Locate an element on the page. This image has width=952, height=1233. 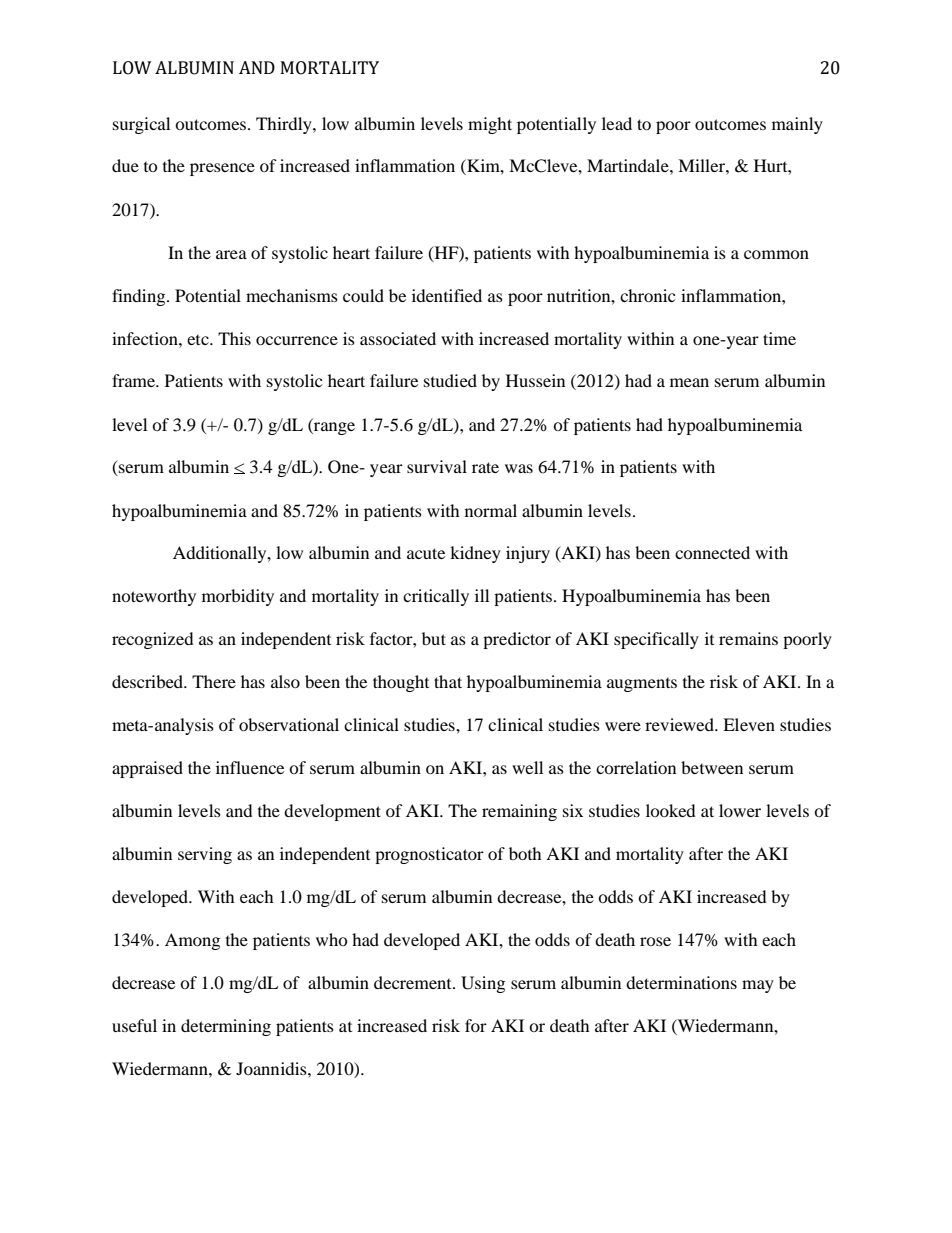
etc is located at coordinates (199, 340).
